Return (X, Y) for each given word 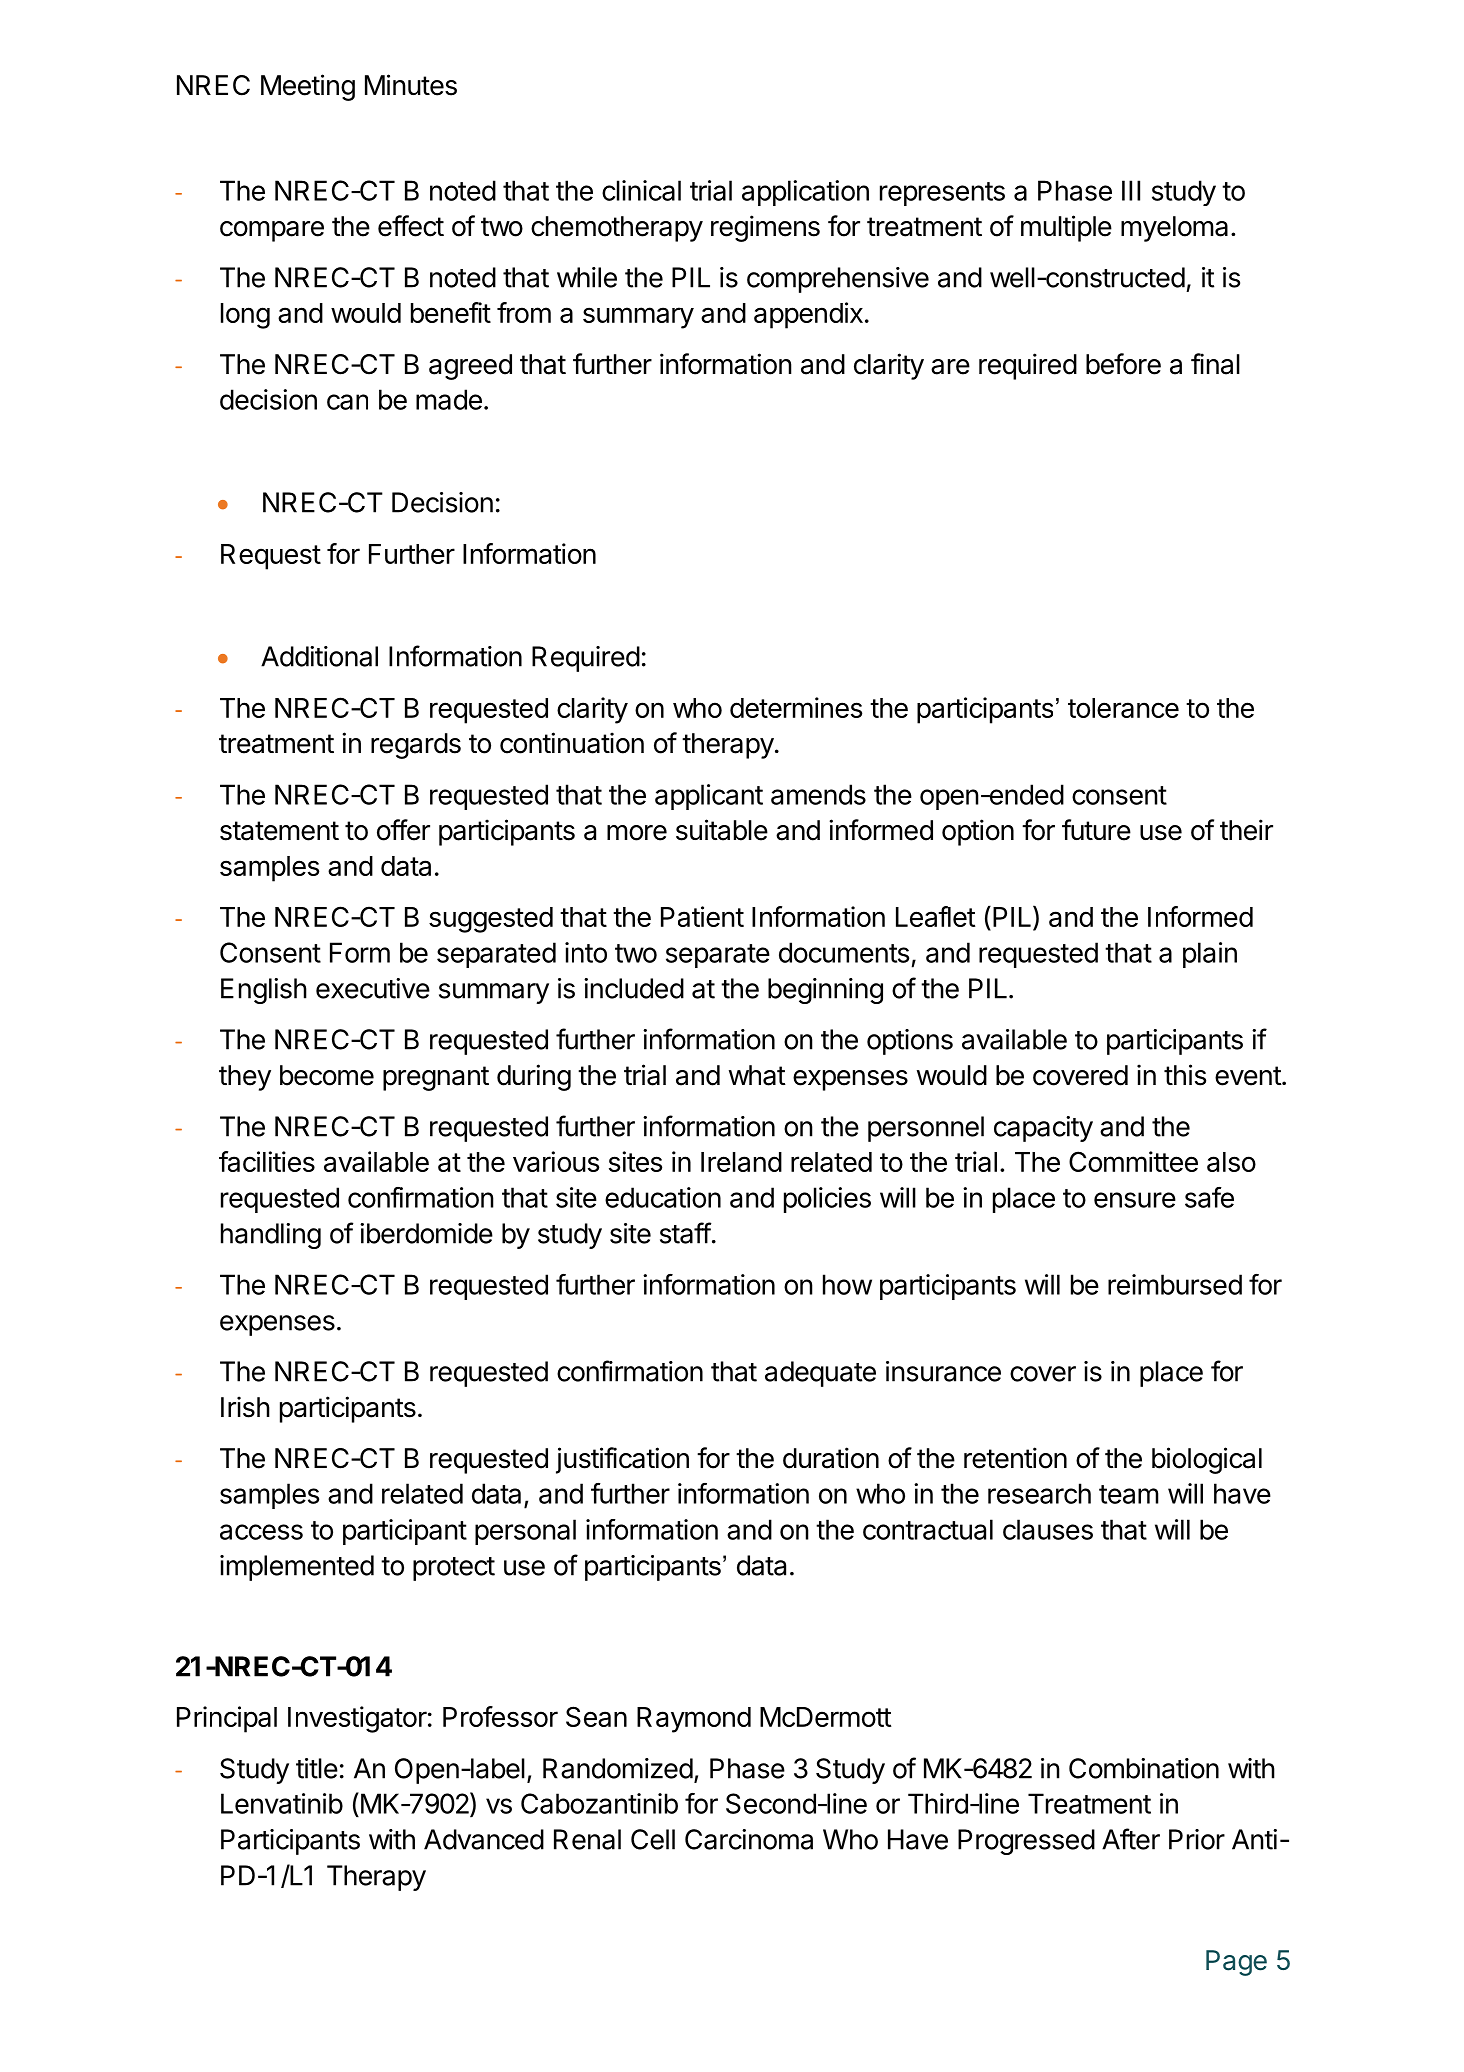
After (1131, 1839)
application (805, 193)
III (1131, 190)
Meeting (308, 87)
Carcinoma (749, 1839)
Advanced (484, 1839)
